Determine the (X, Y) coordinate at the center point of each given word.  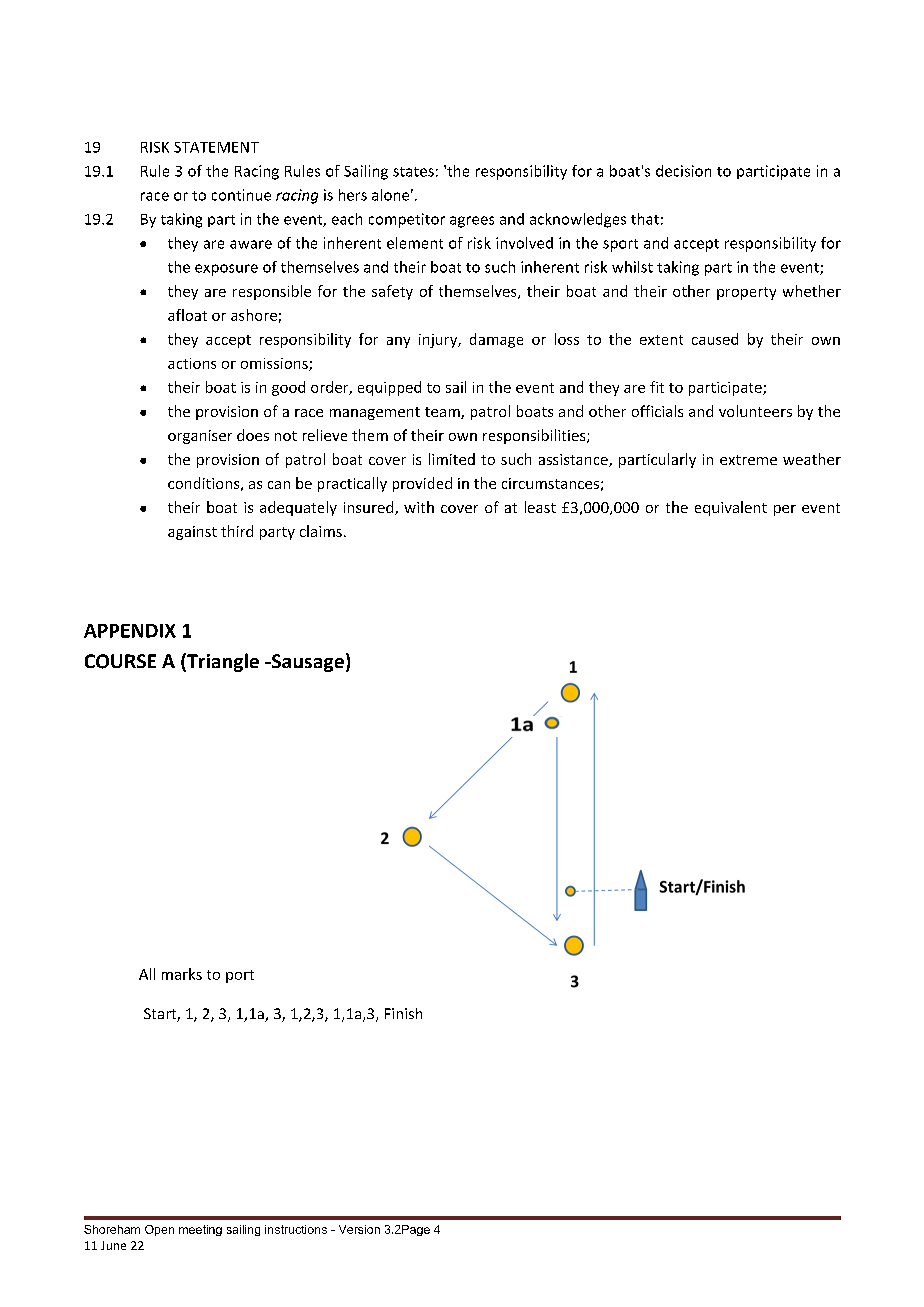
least (540, 507)
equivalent (731, 508)
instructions (296, 1229)
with (419, 507)
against (192, 533)
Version (359, 1229)
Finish (403, 1013)
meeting (200, 1230)
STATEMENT (216, 147)
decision (683, 171)
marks (182, 974)
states (413, 172)
